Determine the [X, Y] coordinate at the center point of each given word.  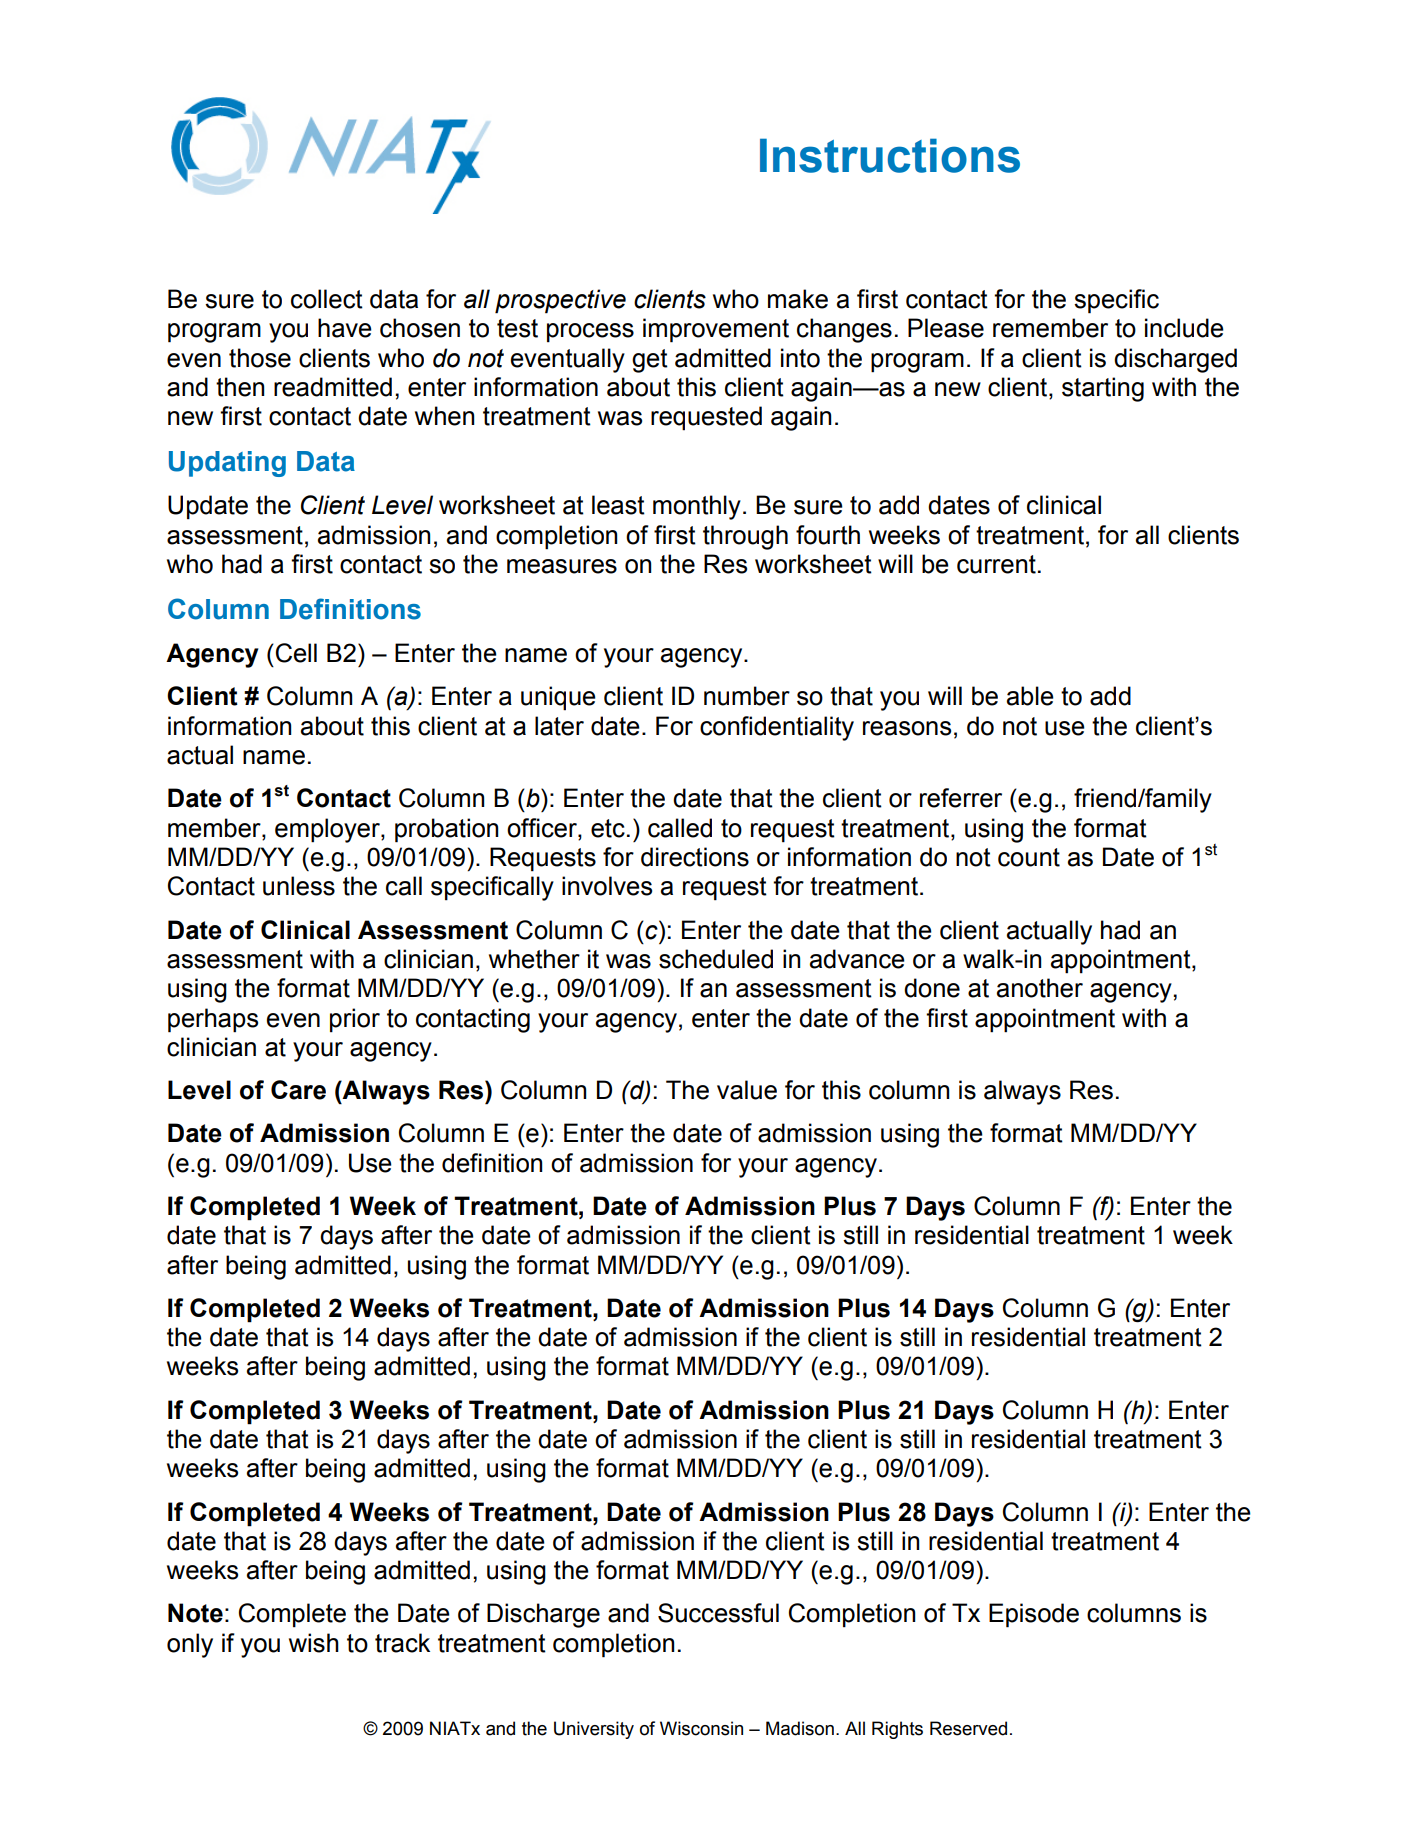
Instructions [890, 155]
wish [314, 1643]
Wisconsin [701, 1728]
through [745, 537]
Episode [1034, 1615]
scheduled [716, 959]
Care [298, 1090]
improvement [716, 330]
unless [299, 886]
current [996, 564]
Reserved [968, 1728]
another [1040, 988]
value [747, 1090]
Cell [295, 653]
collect [327, 299]
